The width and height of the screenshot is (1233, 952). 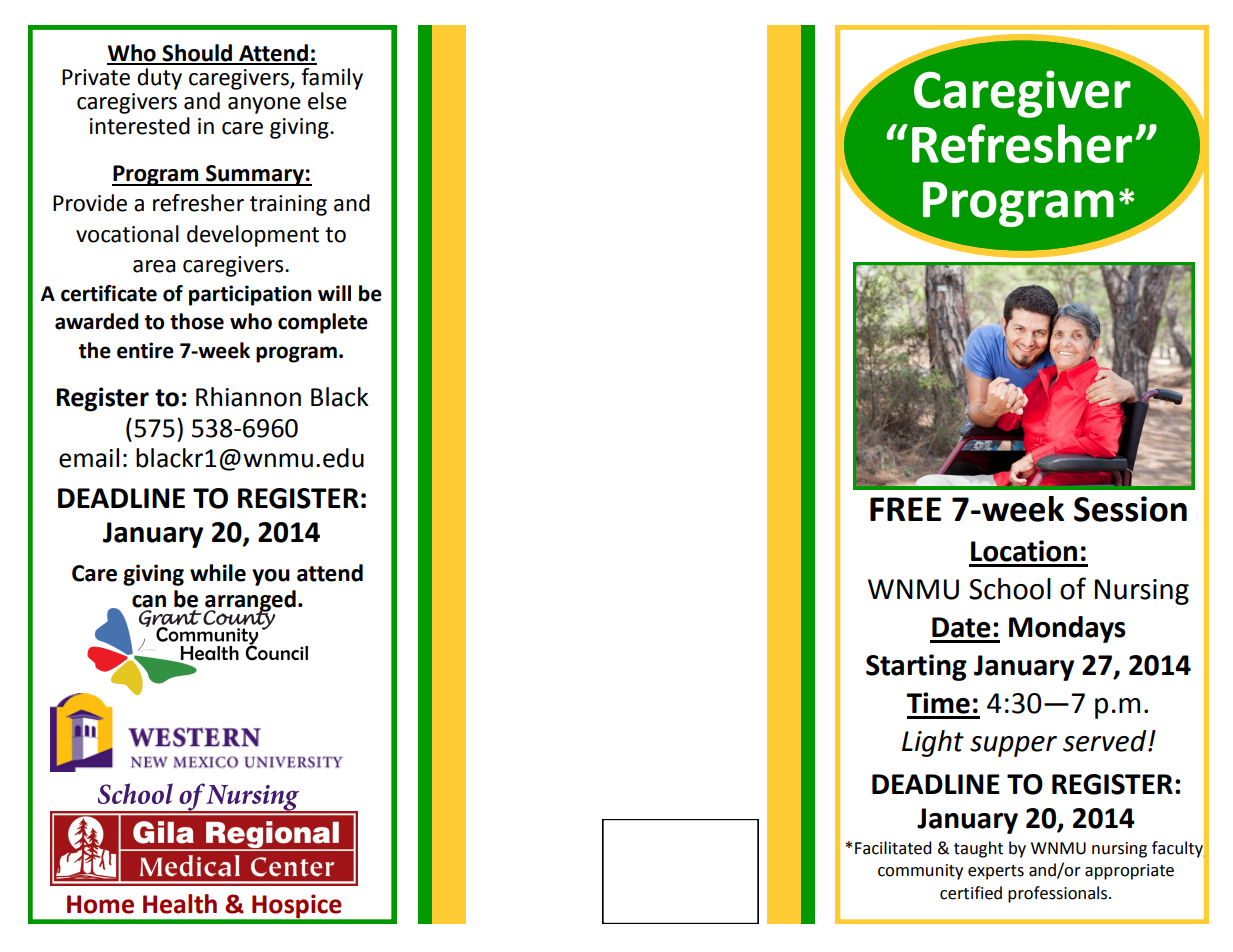 I want to click on family, so click(x=332, y=79).
